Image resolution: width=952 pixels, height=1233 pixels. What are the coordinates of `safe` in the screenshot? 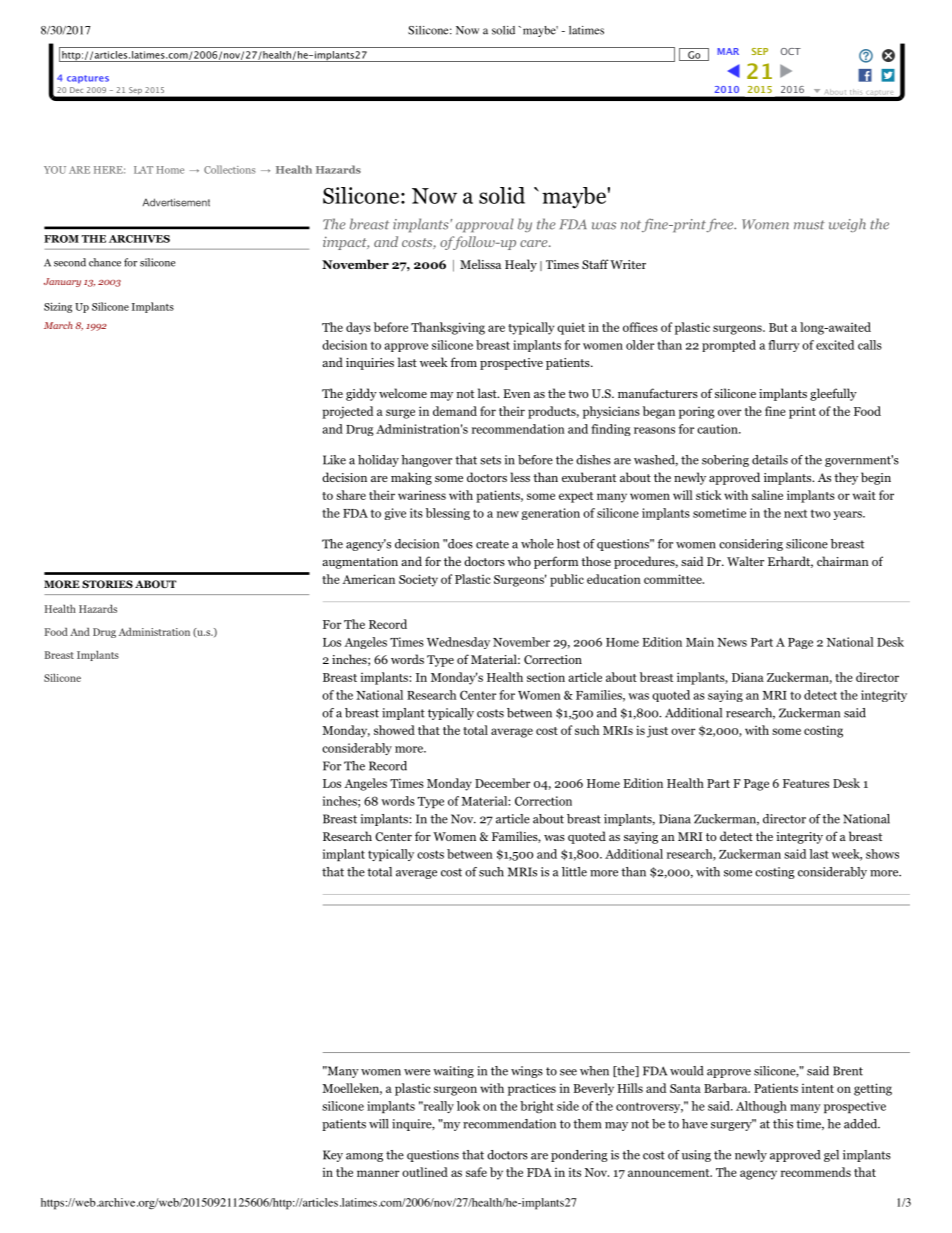 It's located at (476, 1172).
